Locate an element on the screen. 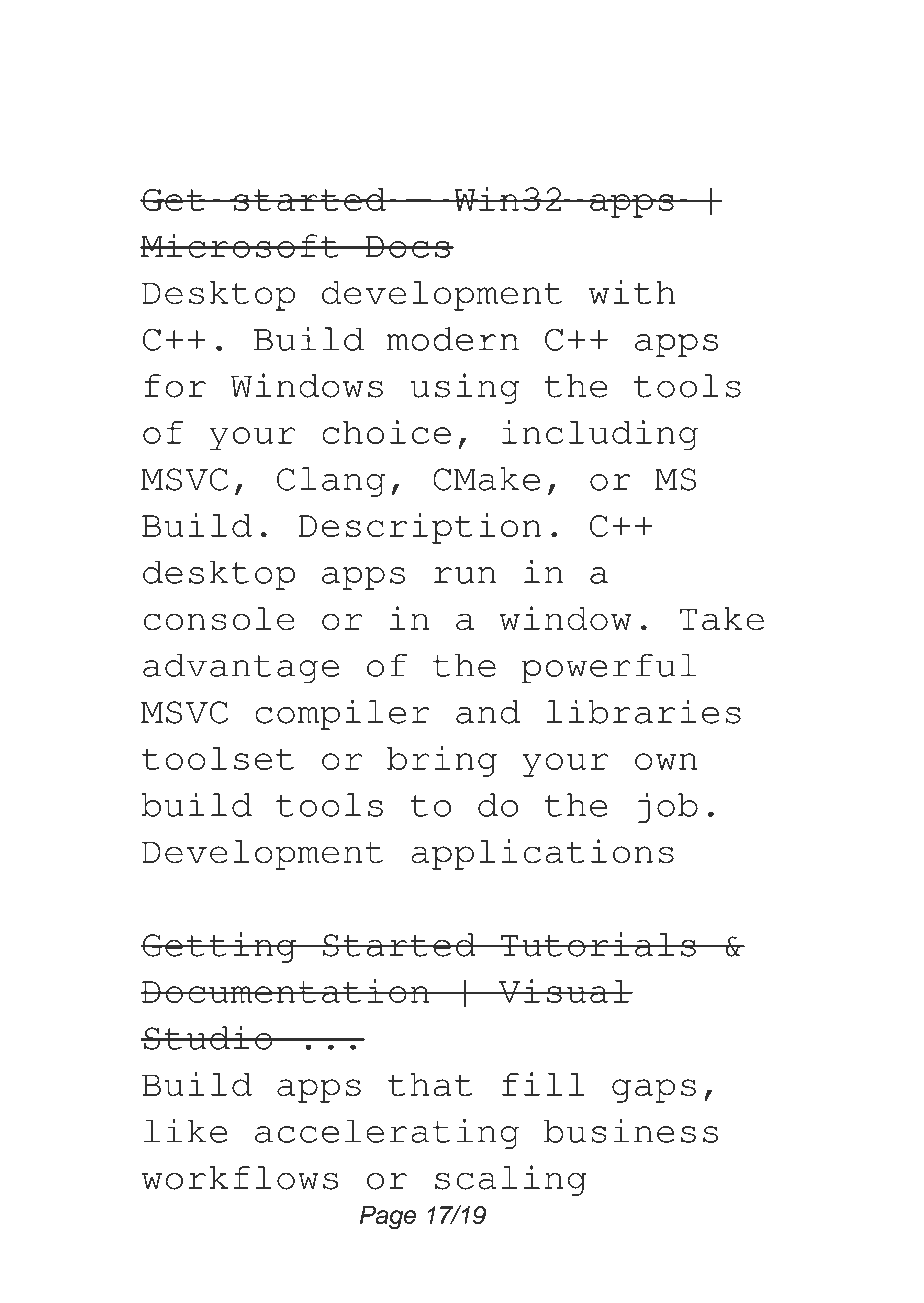 Image resolution: width=924 pixels, height=1303 pixels. console is located at coordinates (219, 619).
